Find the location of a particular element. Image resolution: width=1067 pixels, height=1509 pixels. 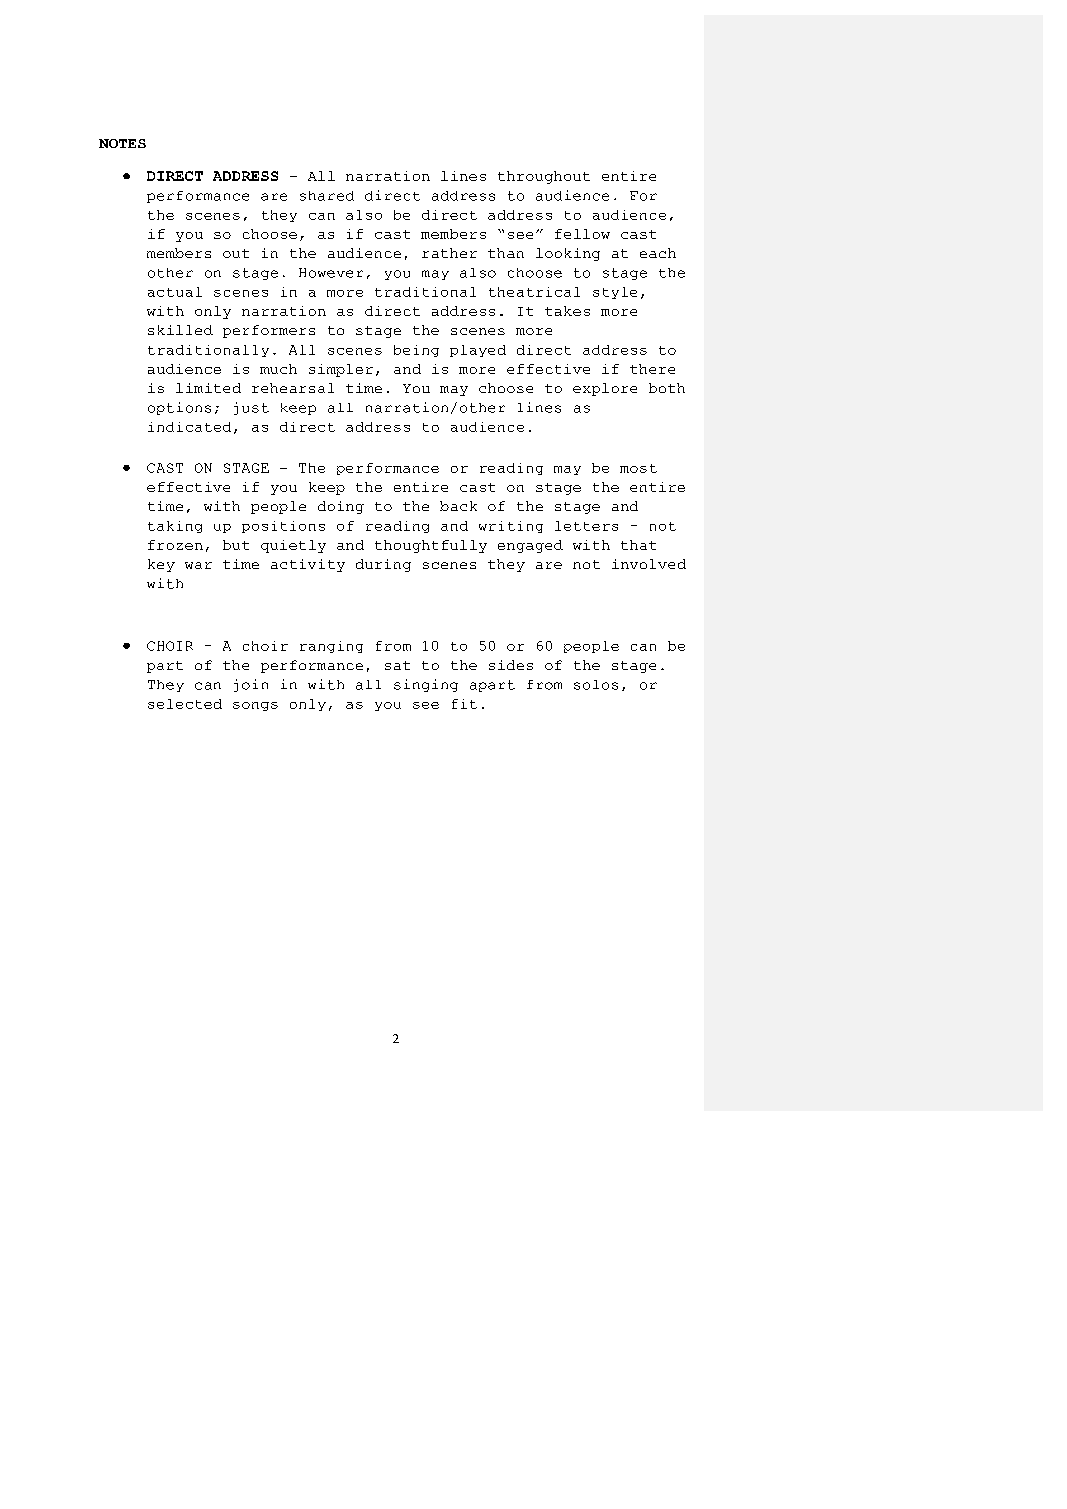

selected is located at coordinates (185, 704).
